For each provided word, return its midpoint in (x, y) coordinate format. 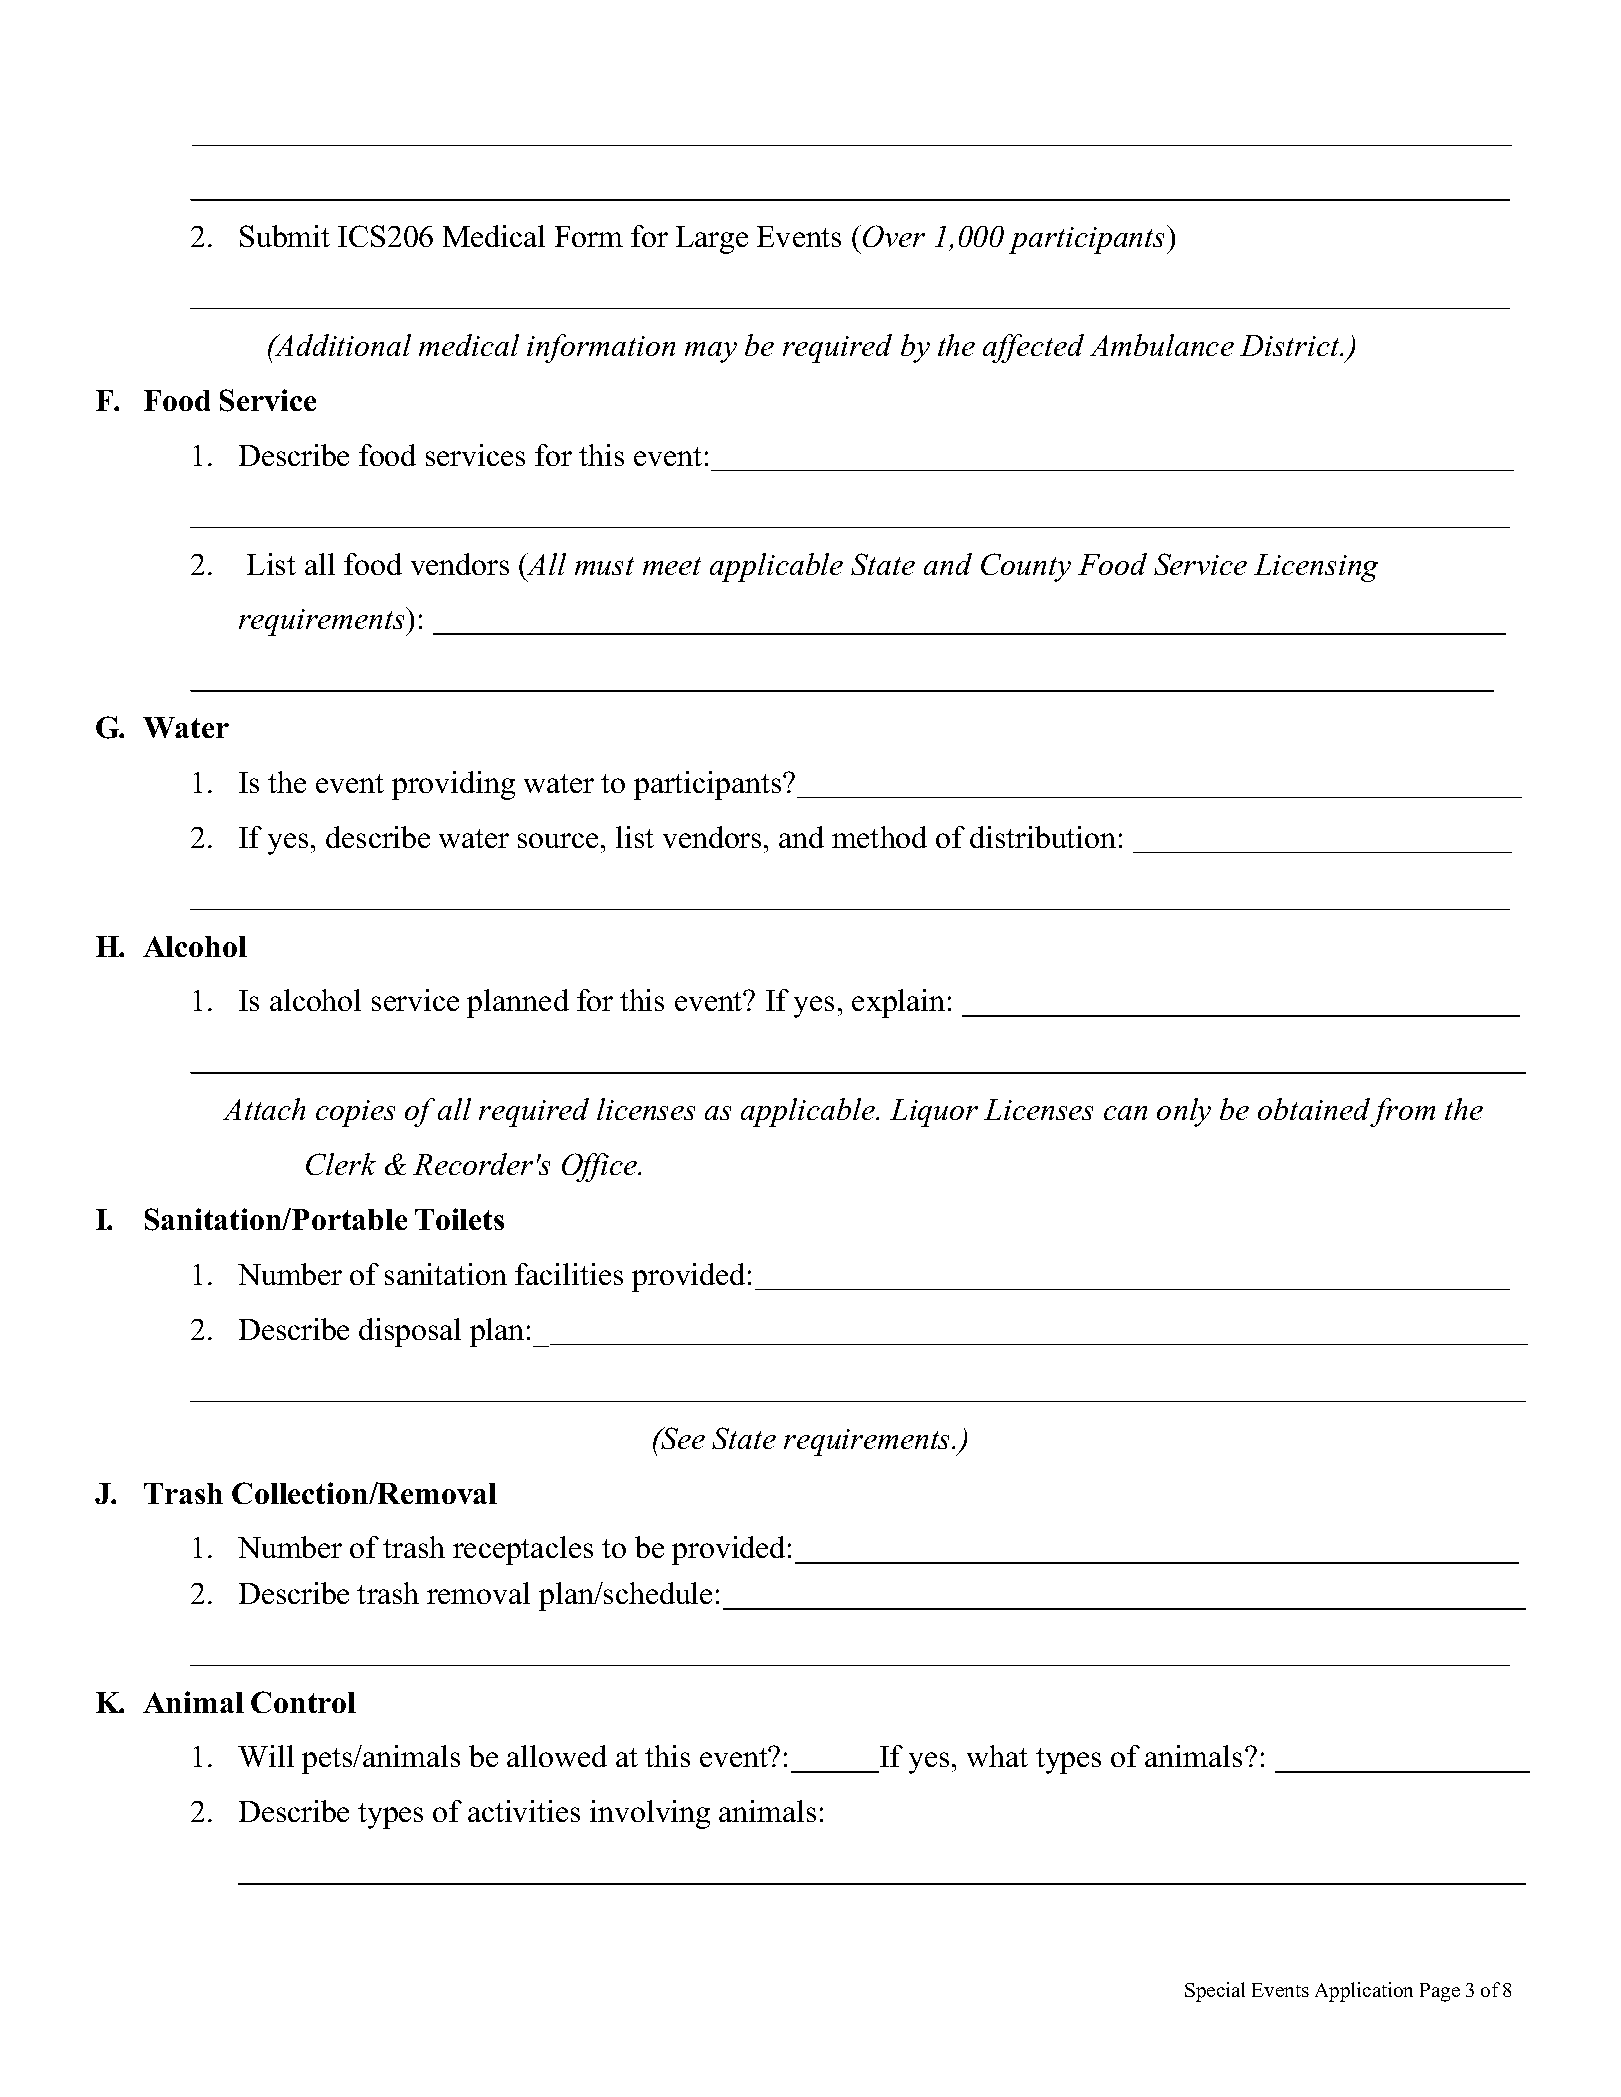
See (682, 1438)
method (879, 837)
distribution (1043, 837)
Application (1364, 1992)
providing (453, 785)
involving (650, 1814)
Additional (342, 345)
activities (524, 1811)
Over (894, 236)
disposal (410, 1332)
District (1291, 345)
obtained (1314, 1109)
